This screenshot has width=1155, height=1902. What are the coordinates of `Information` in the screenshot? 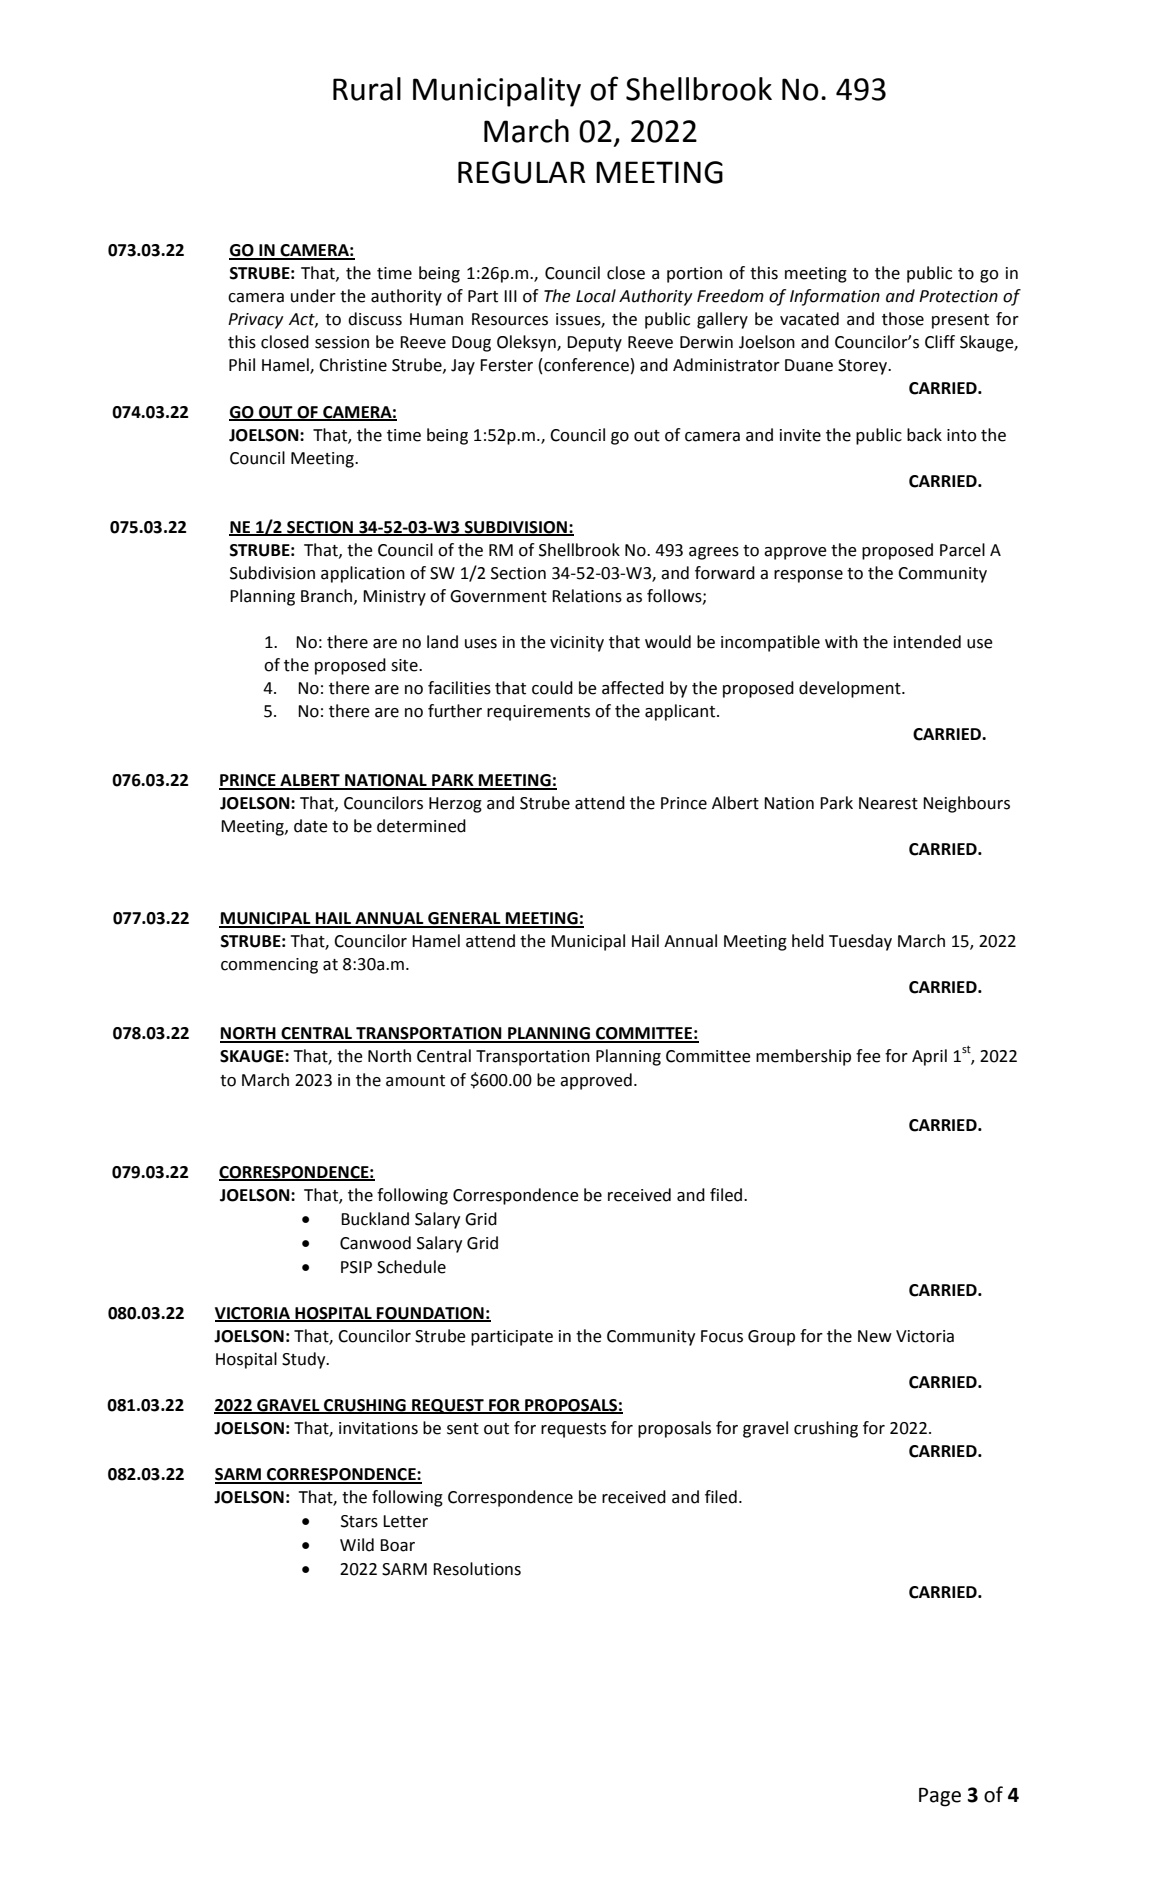 It's located at (835, 297).
